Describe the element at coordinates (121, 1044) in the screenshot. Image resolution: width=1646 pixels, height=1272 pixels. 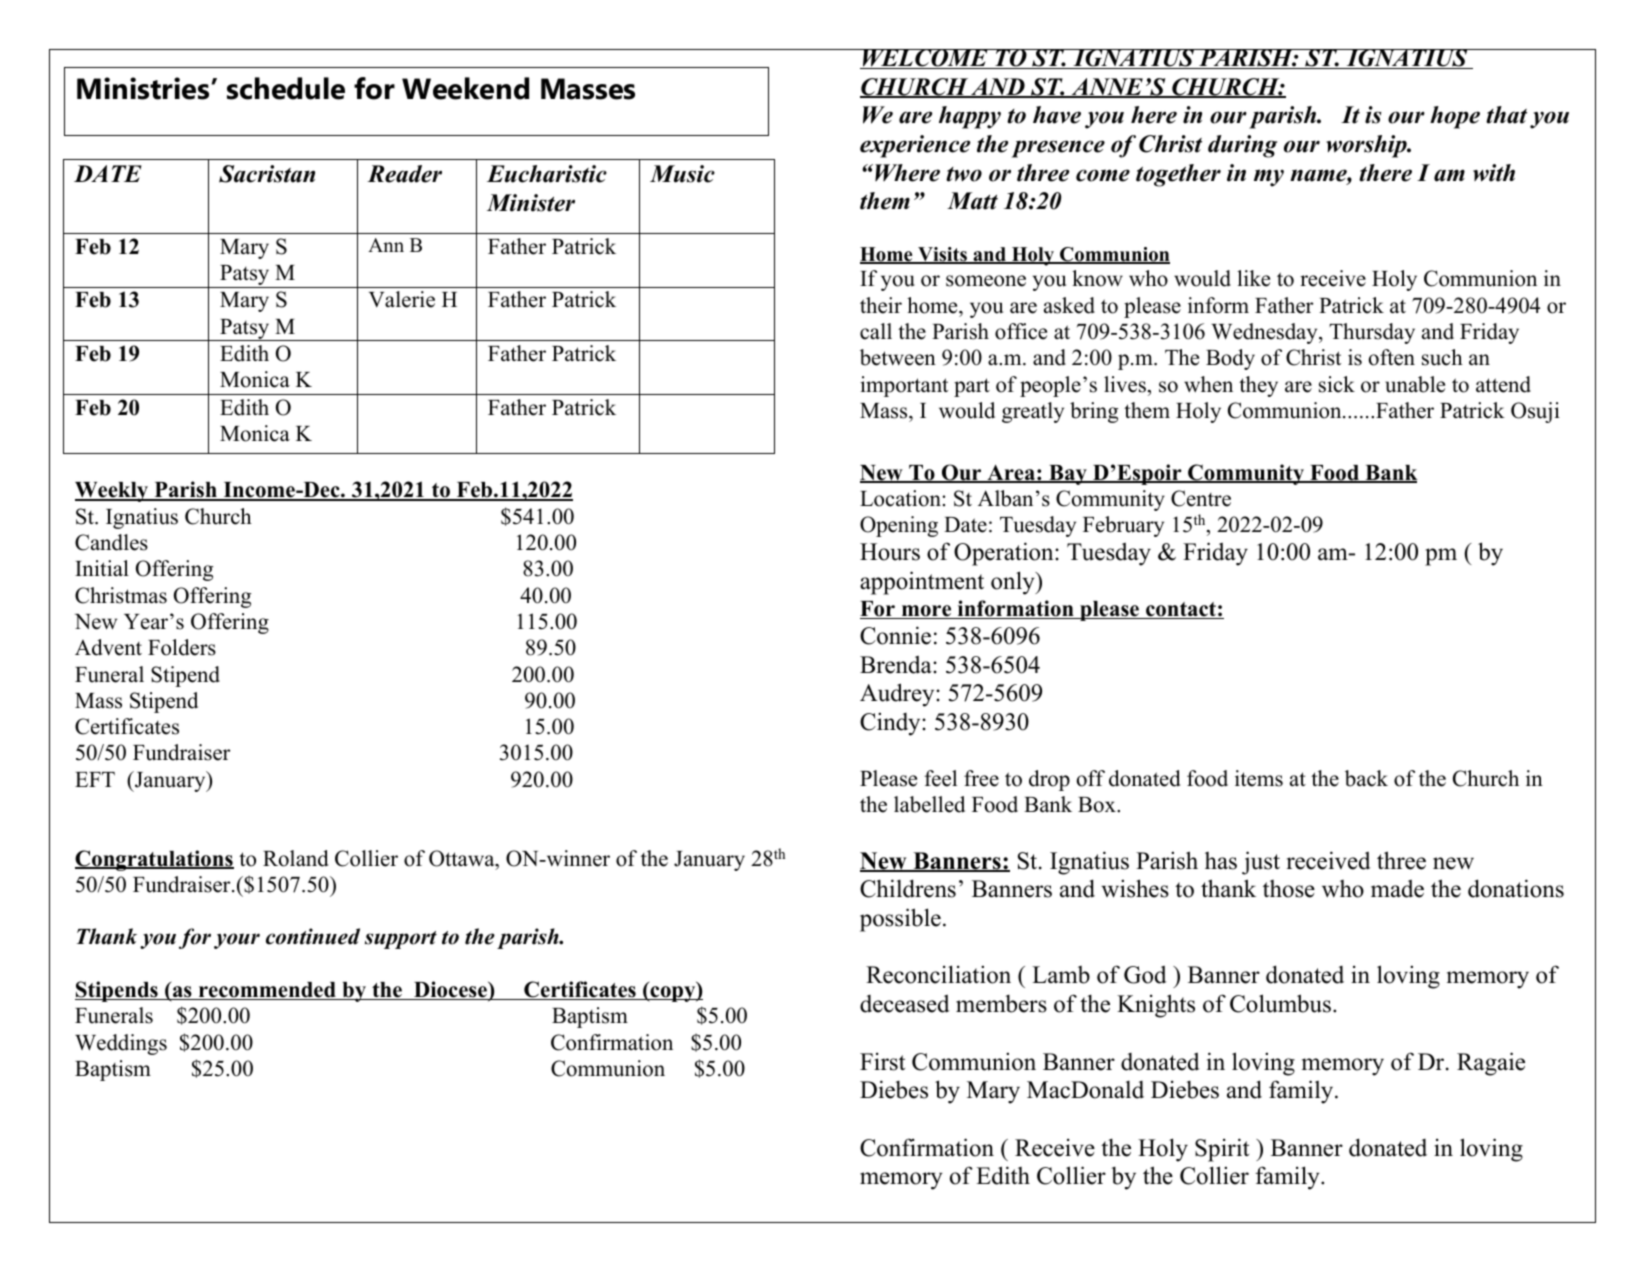
I see `Weddings` at that location.
